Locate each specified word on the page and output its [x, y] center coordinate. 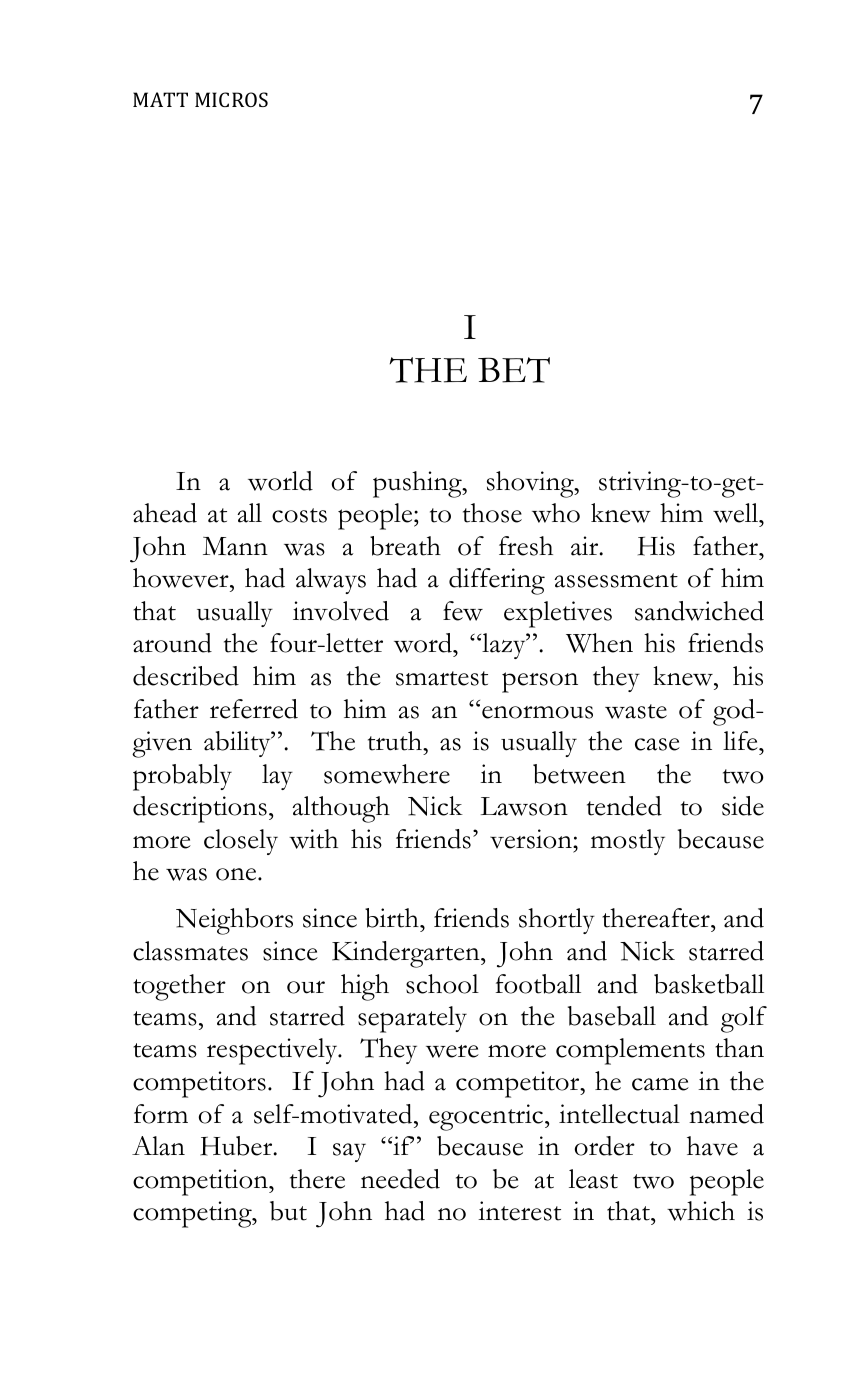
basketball [709, 984]
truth [396, 741]
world [280, 481]
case [657, 744]
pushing [418, 484]
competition [201, 1182]
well [737, 513]
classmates [190, 951]
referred [254, 709]
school [442, 984]
